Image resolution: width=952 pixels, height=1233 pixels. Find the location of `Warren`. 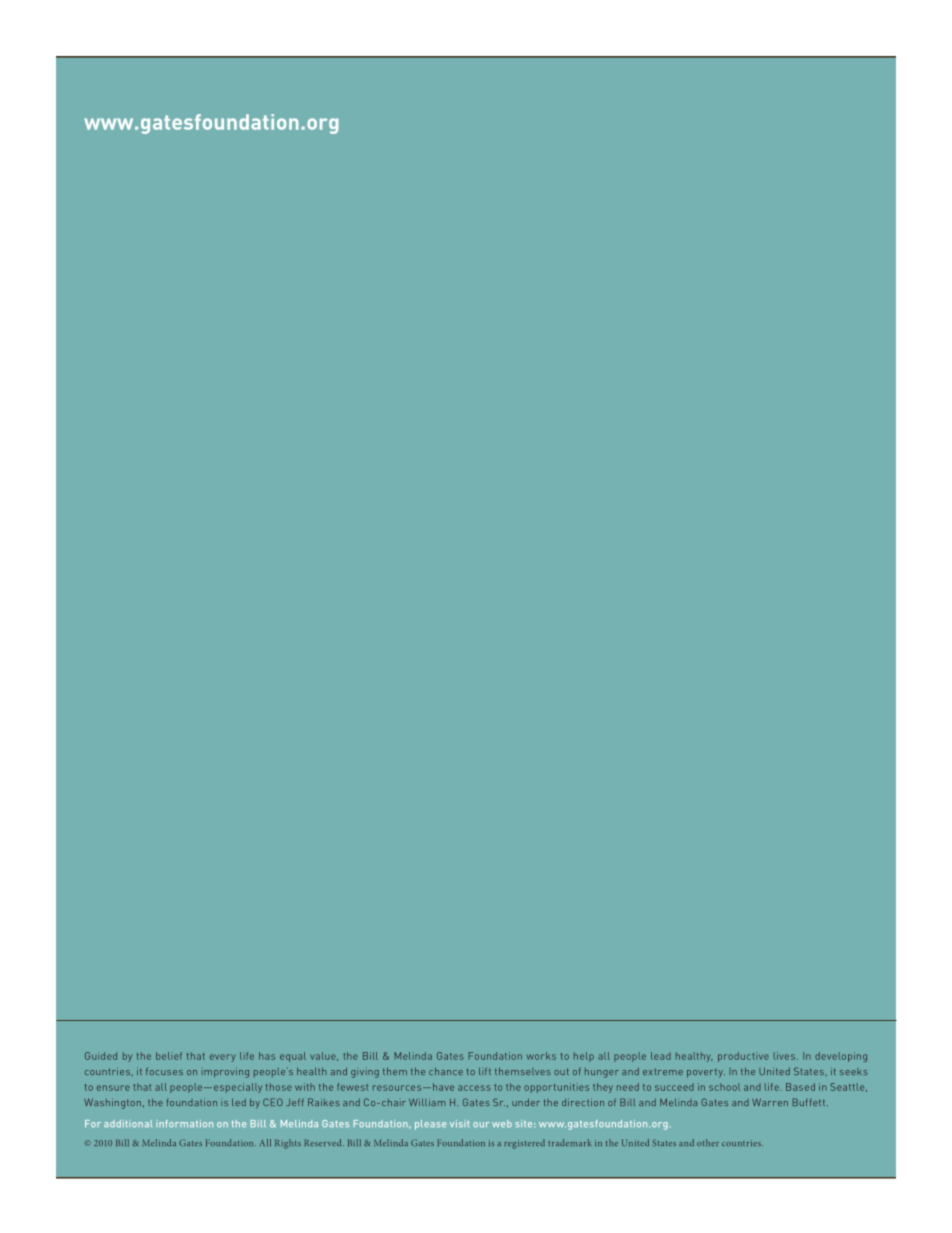

Warren is located at coordinates (770, 1102).
